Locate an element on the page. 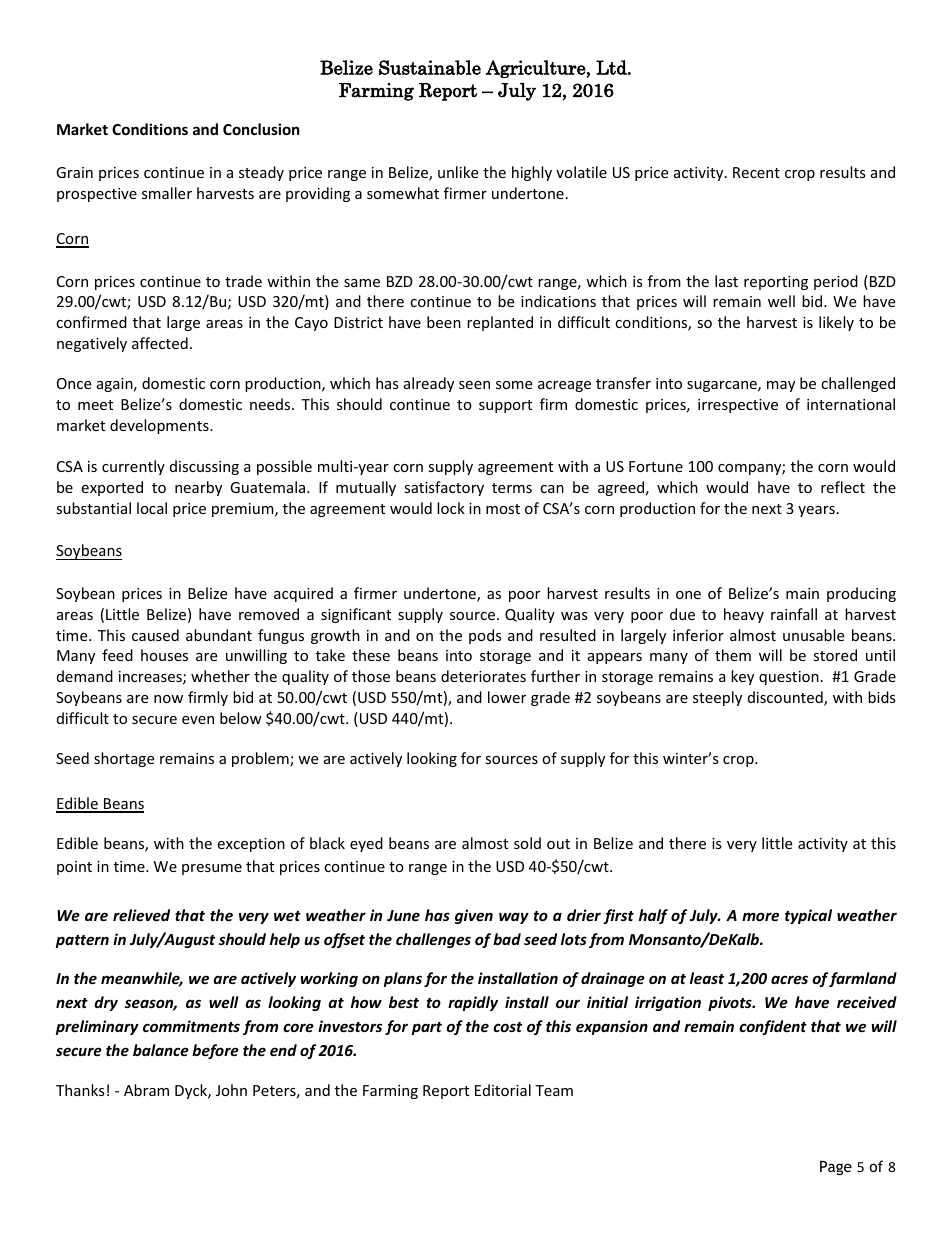 The image size is (952, 1233). rainfall is located at coordinates (794, 614).
